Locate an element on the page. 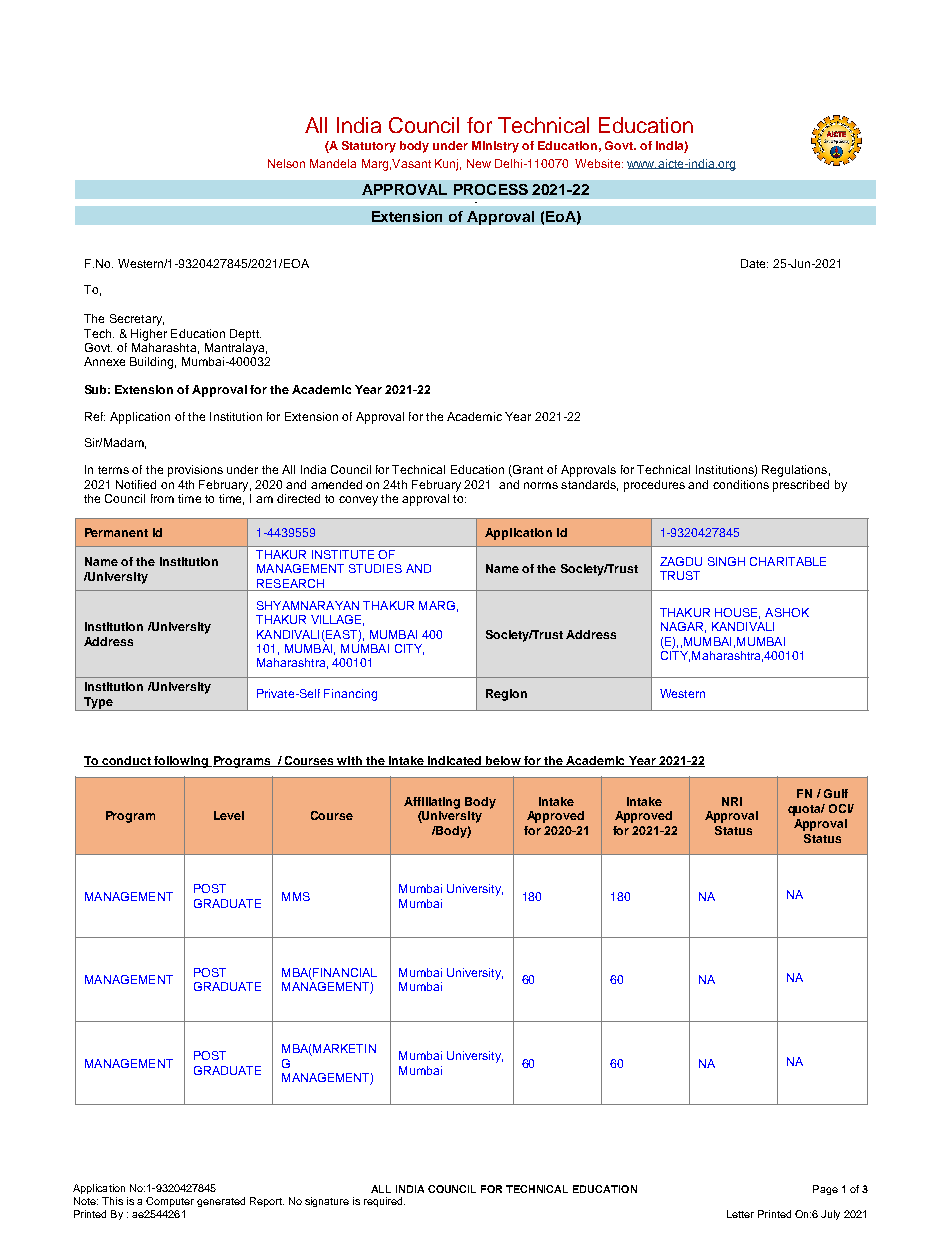 This image has width=952, height=1233. norms is located at coordinates (541, 485).
